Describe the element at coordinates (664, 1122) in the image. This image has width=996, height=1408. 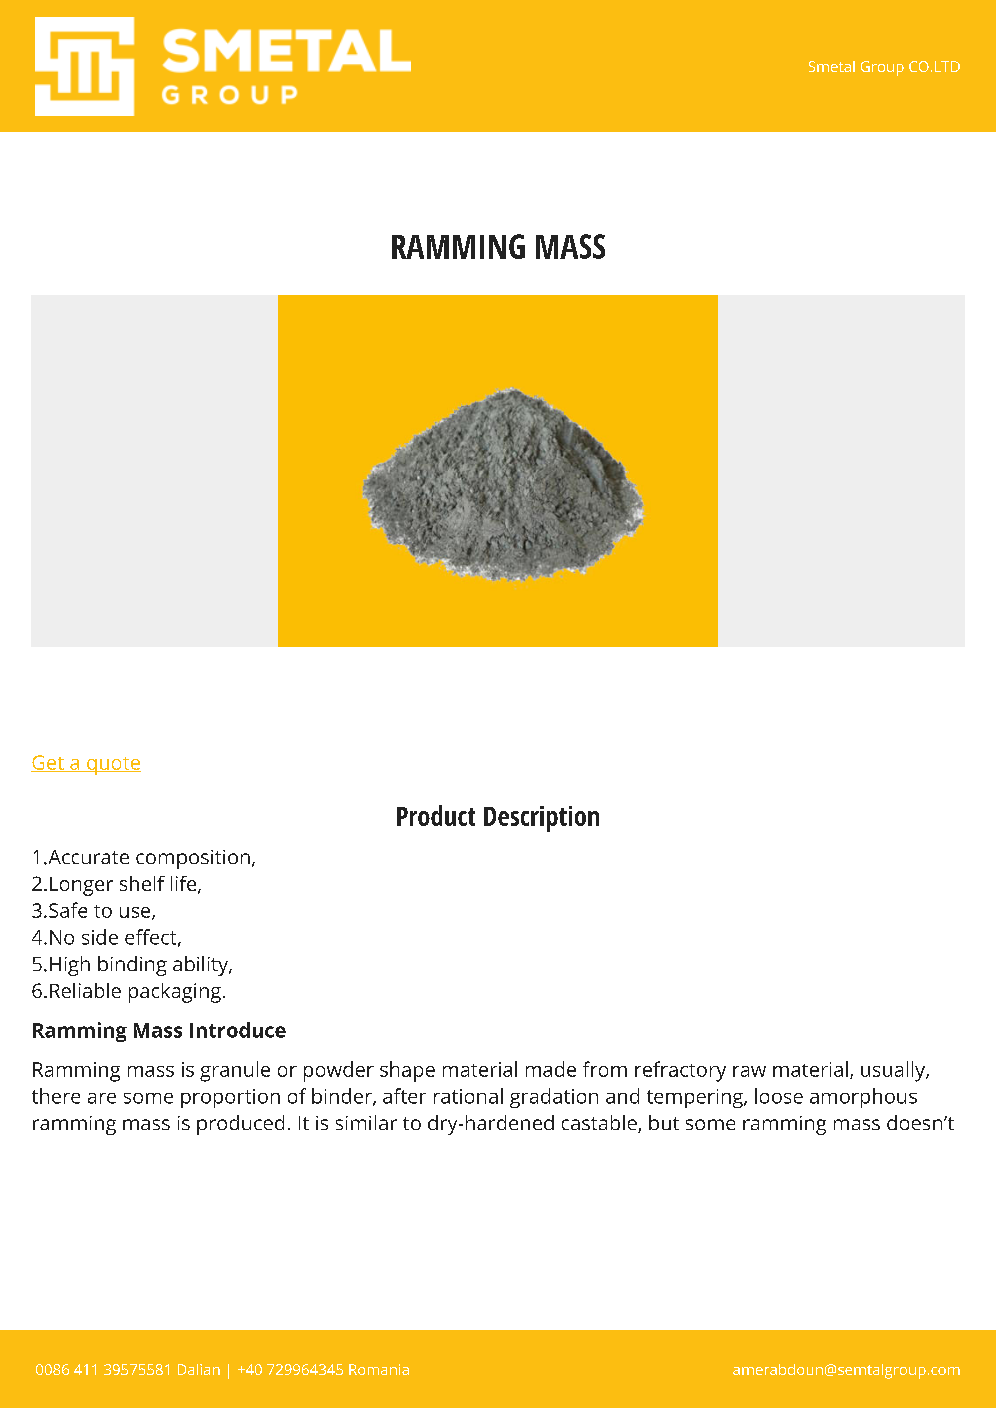
I see `but` at that location.
